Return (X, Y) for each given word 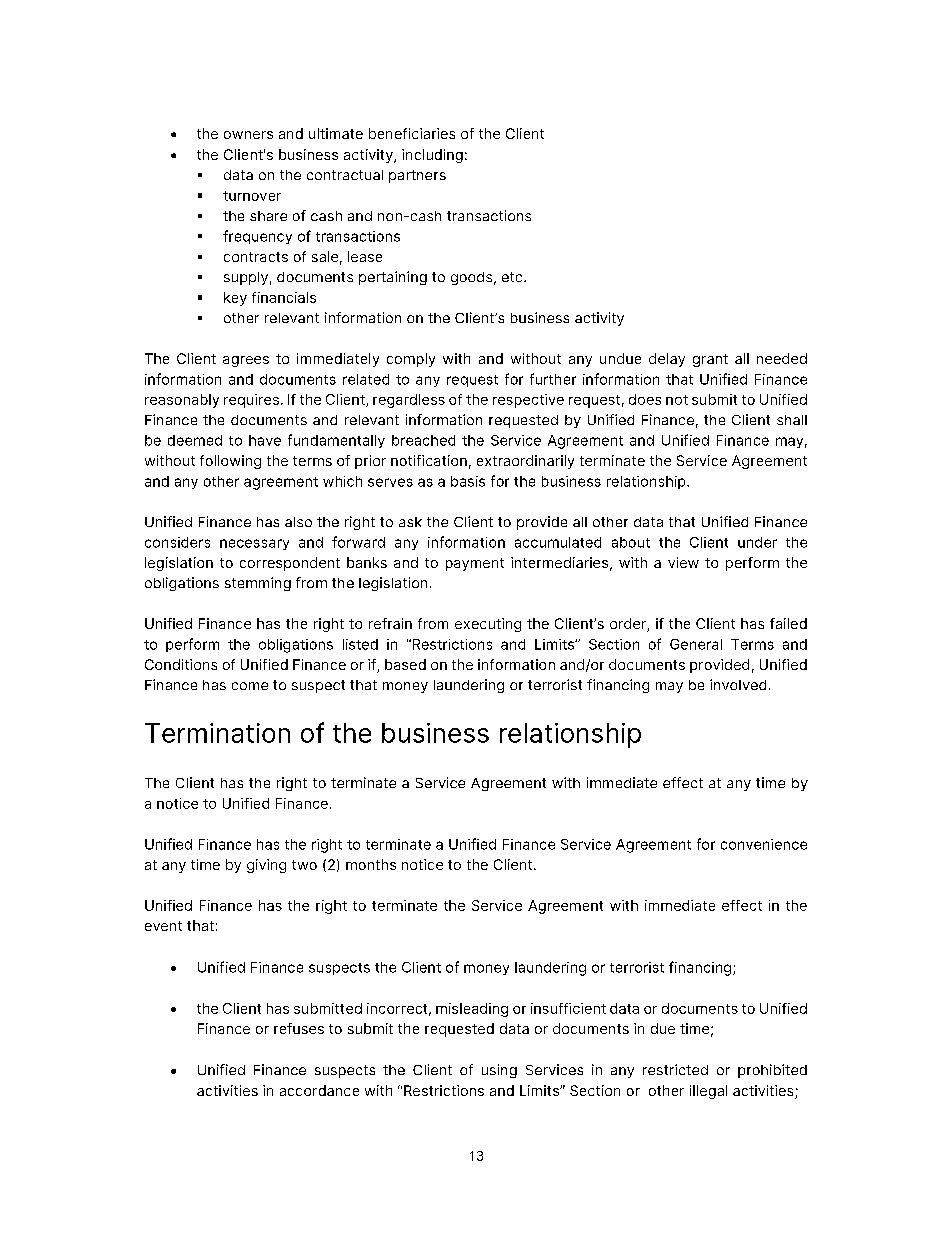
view (683, 562)
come (250, 686)
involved (738, 684)
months (371, 864)
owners (248, 135)
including (432, 156)
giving (266, 866)
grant (710, 360)
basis (468, 481)
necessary (254, 544)
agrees (246, 361)
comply (411, 360)
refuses (299, 1028)
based (405, 664)
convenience (764, 844)
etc (513, 277)
